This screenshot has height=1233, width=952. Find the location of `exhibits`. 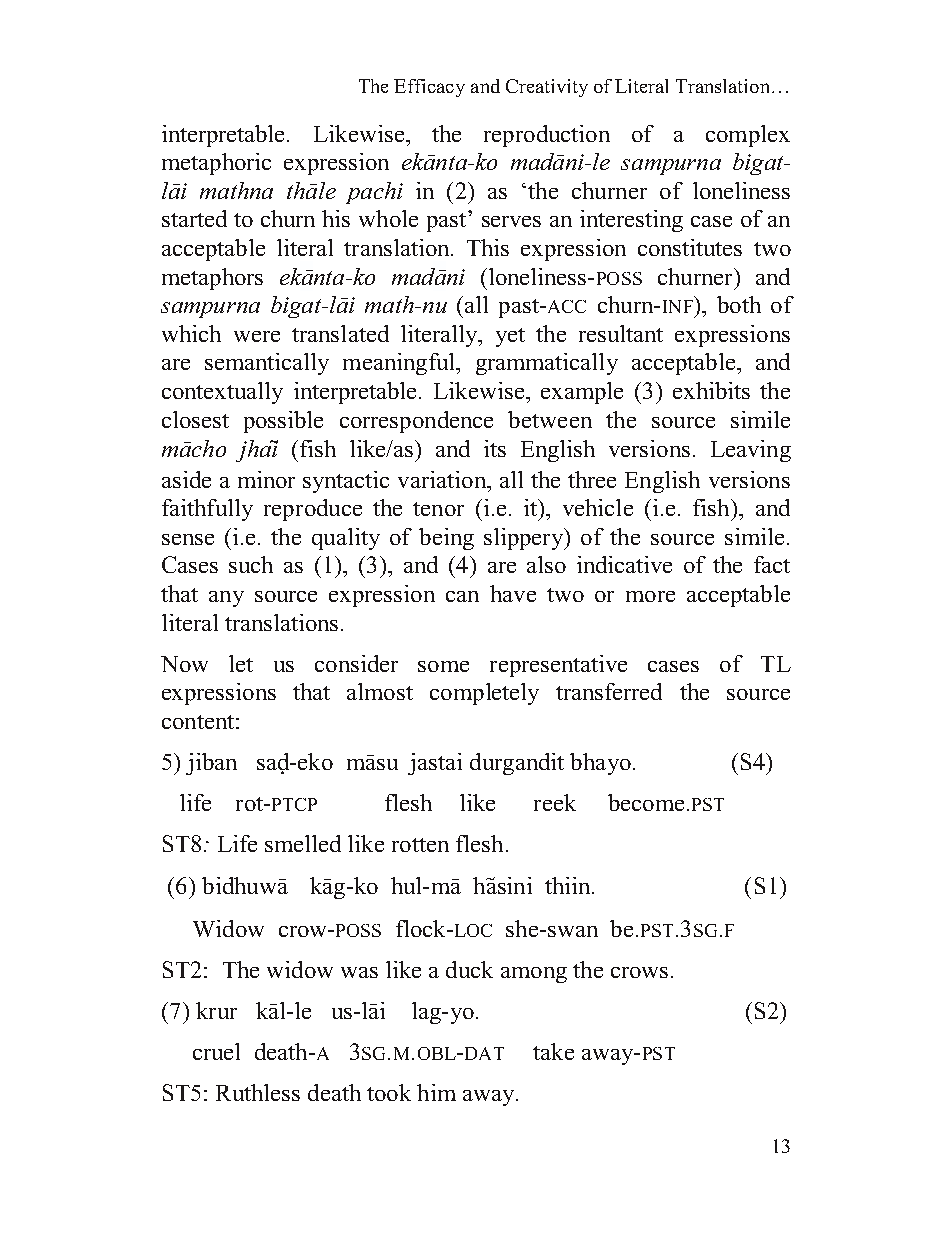

exhibits is located at coordinates (711, 390).
